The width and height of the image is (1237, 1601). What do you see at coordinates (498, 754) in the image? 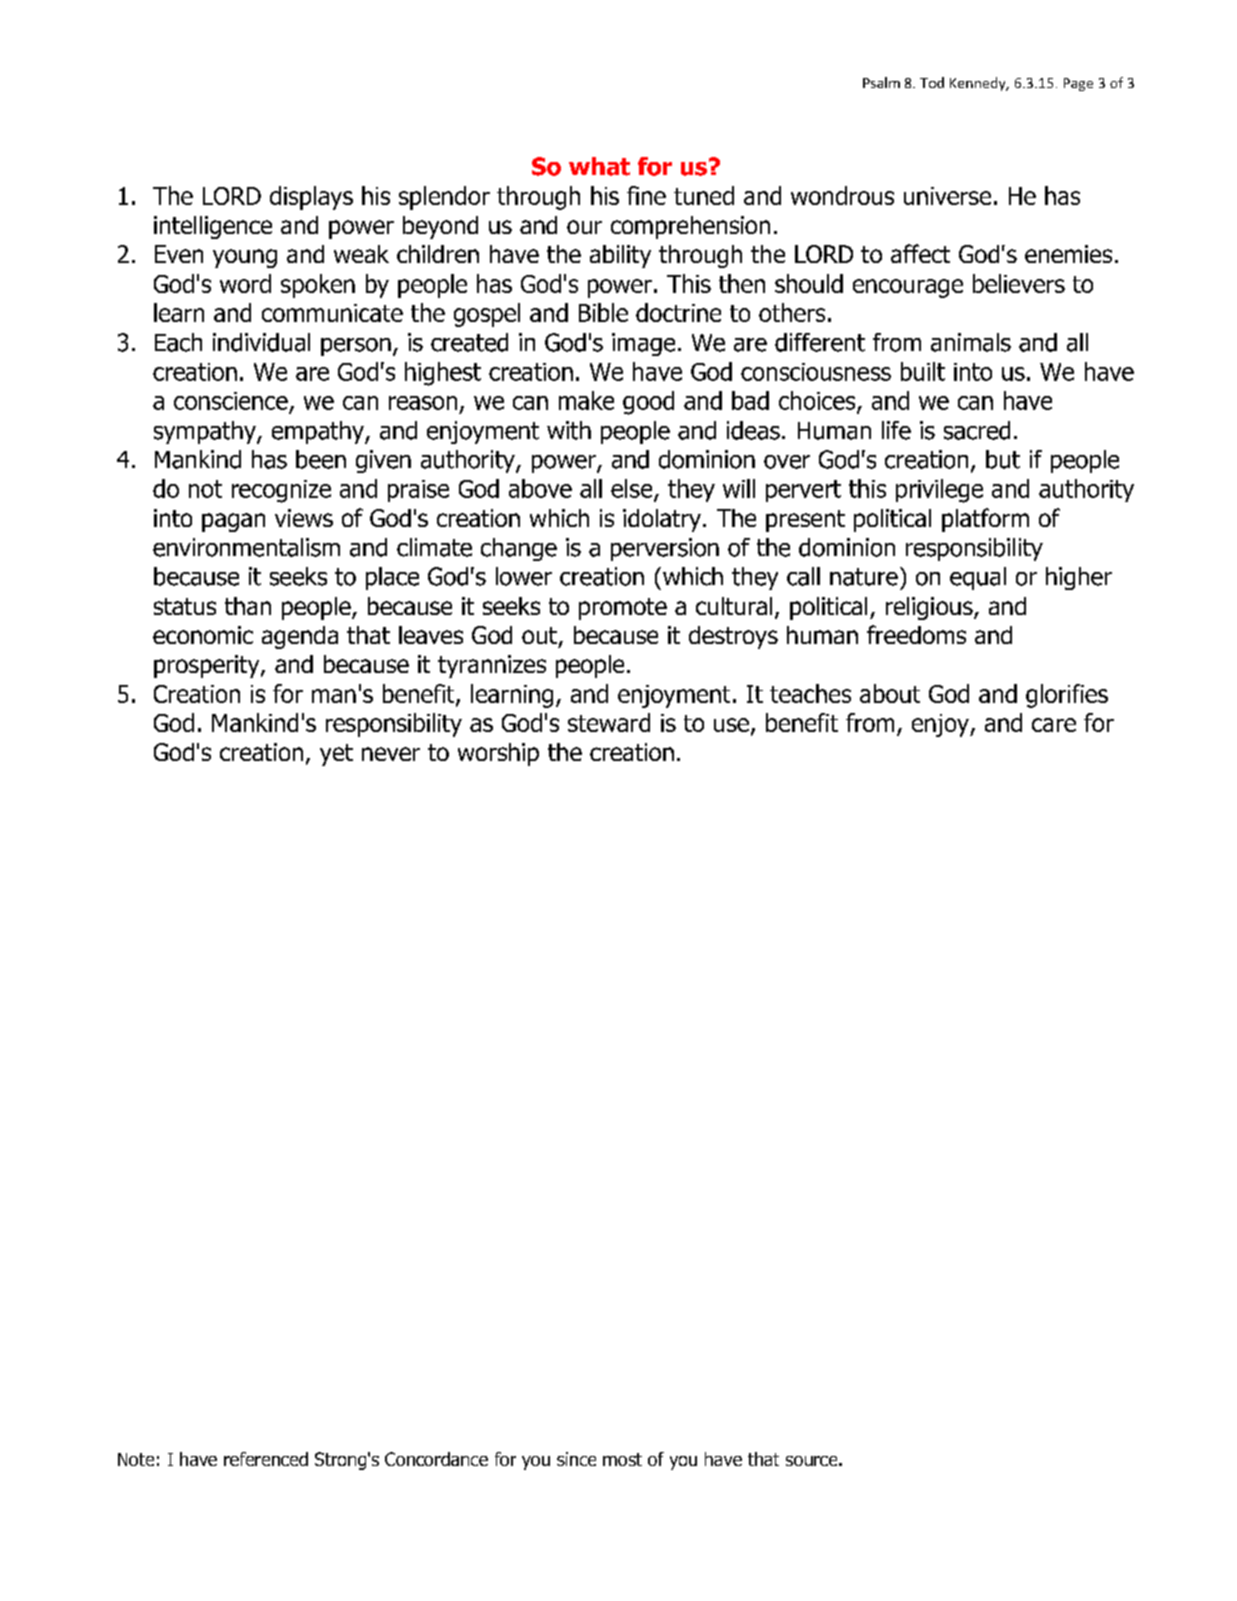
I see `worship` at bounding box center [498, 754].
